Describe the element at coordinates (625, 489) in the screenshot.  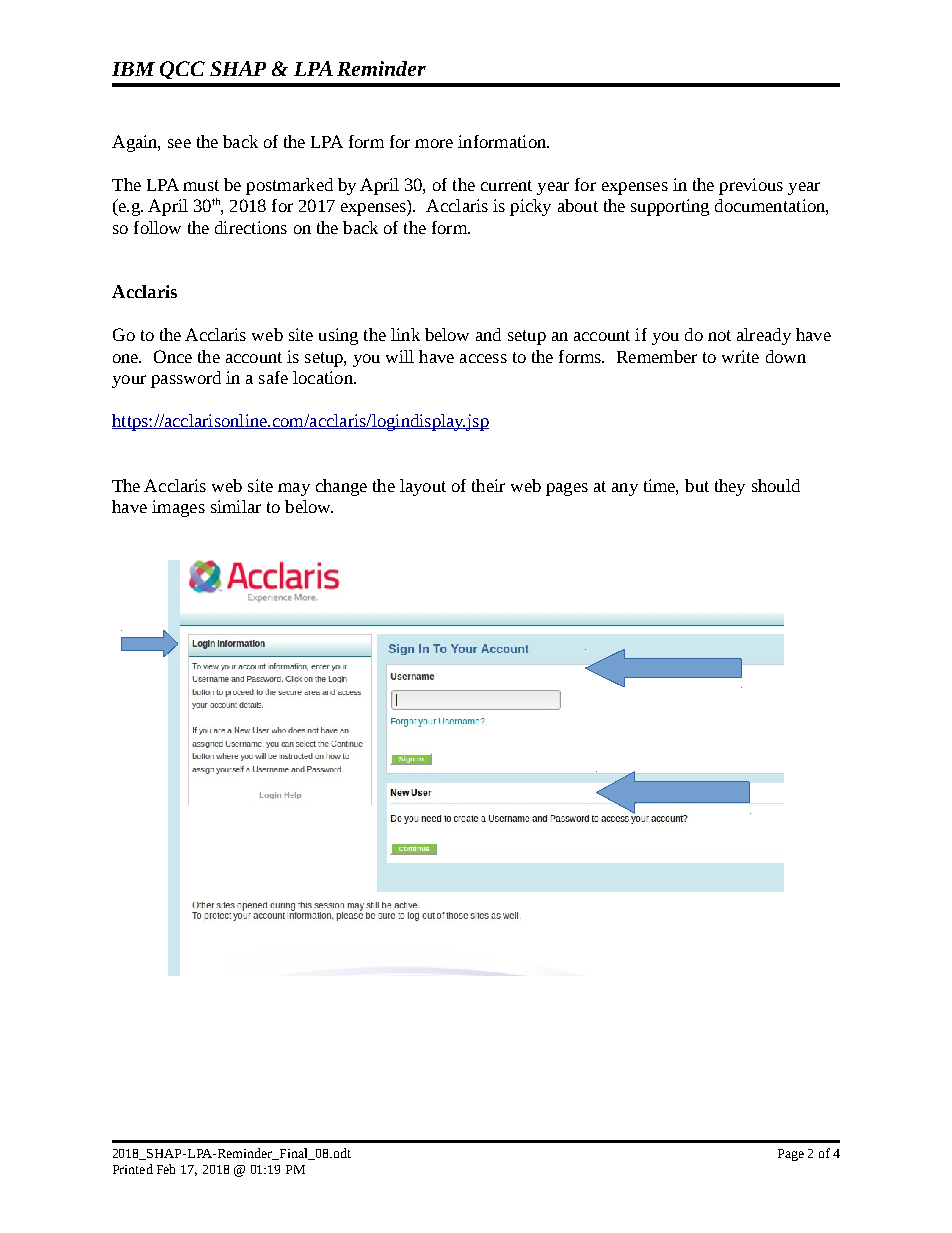
I see `any` at that location.
